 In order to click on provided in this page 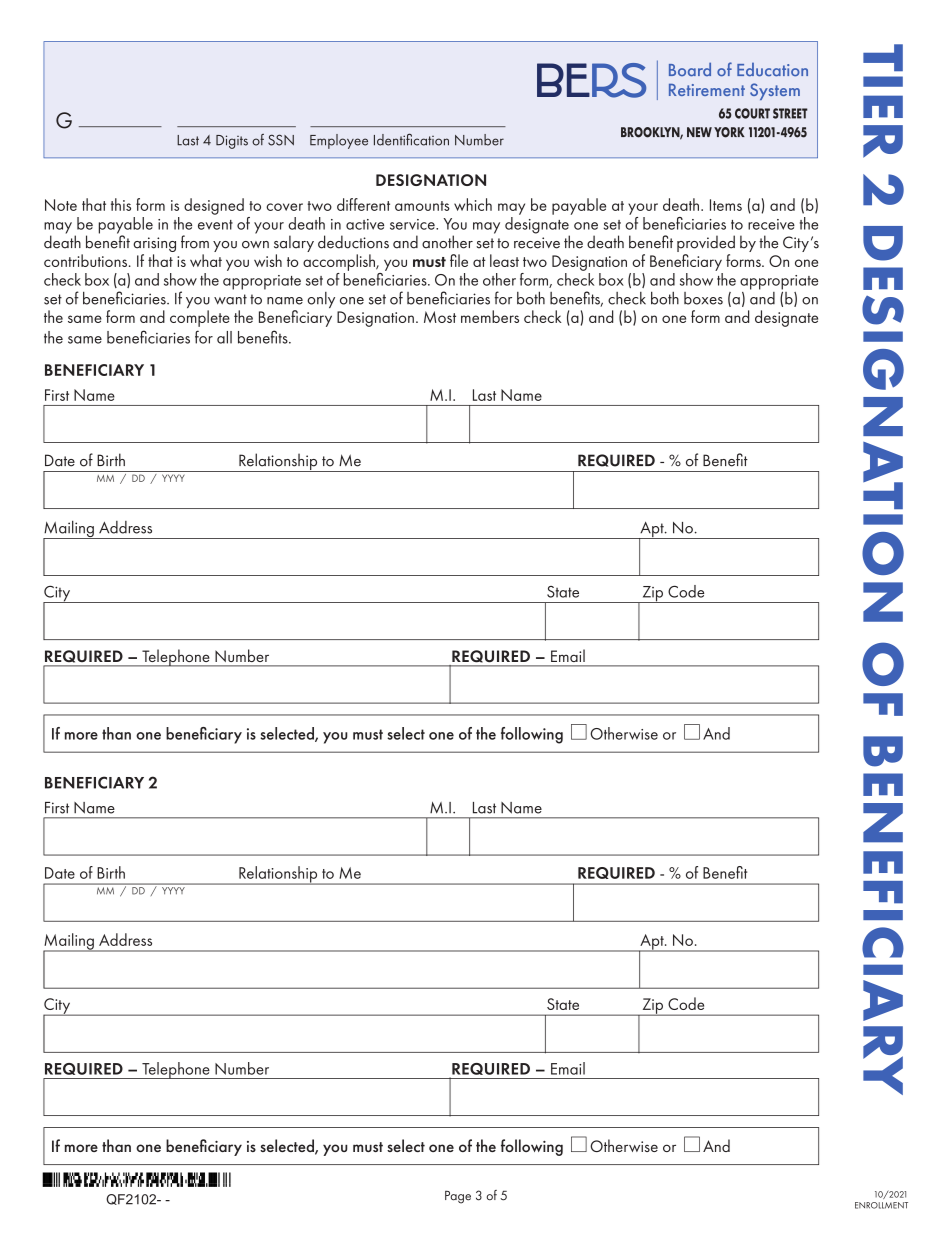, I will do `click(706, 245)`.
